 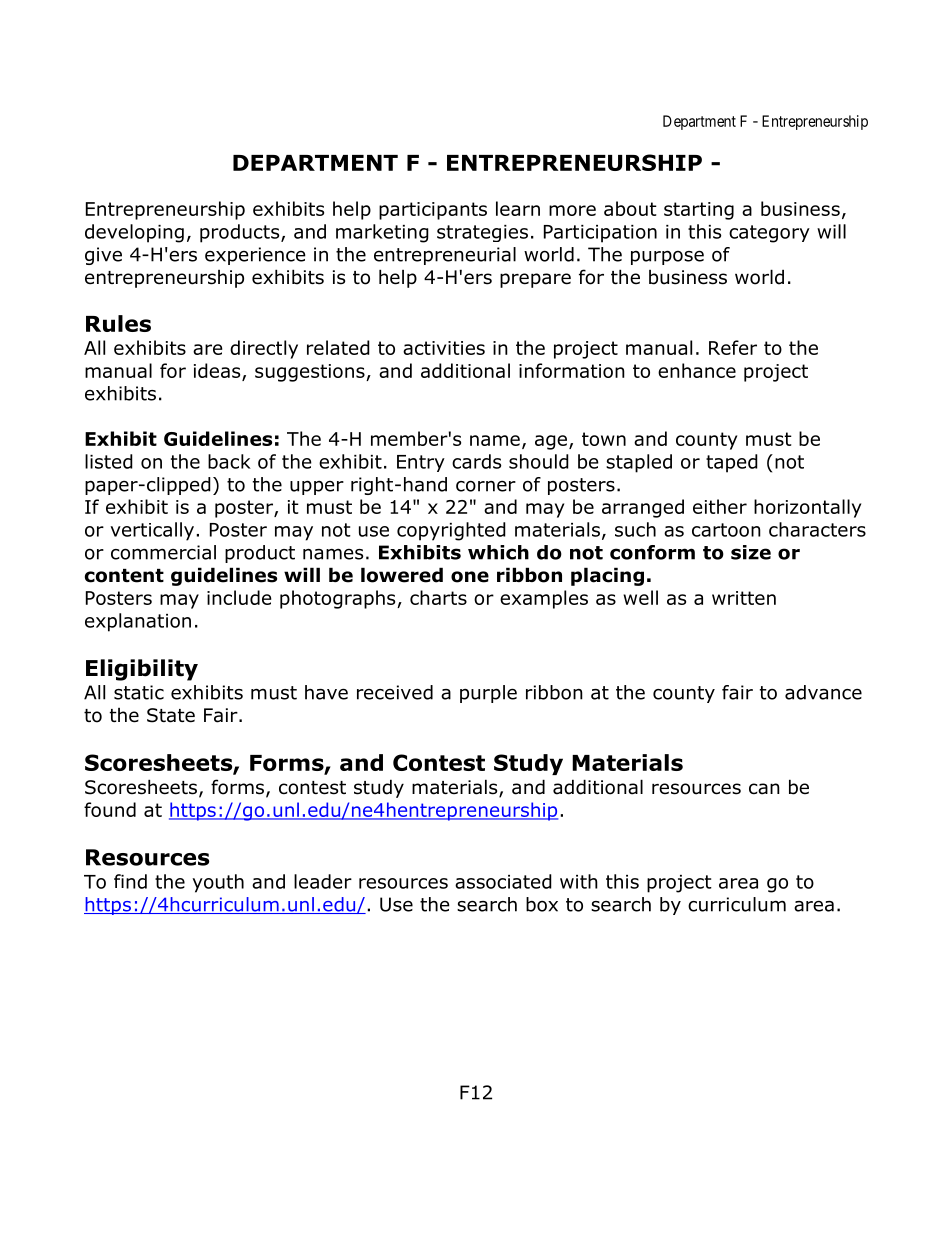 What do you see at coordinates (488, 694) in the screenshot?
I see `purple` at bounding box center [488, 694].
